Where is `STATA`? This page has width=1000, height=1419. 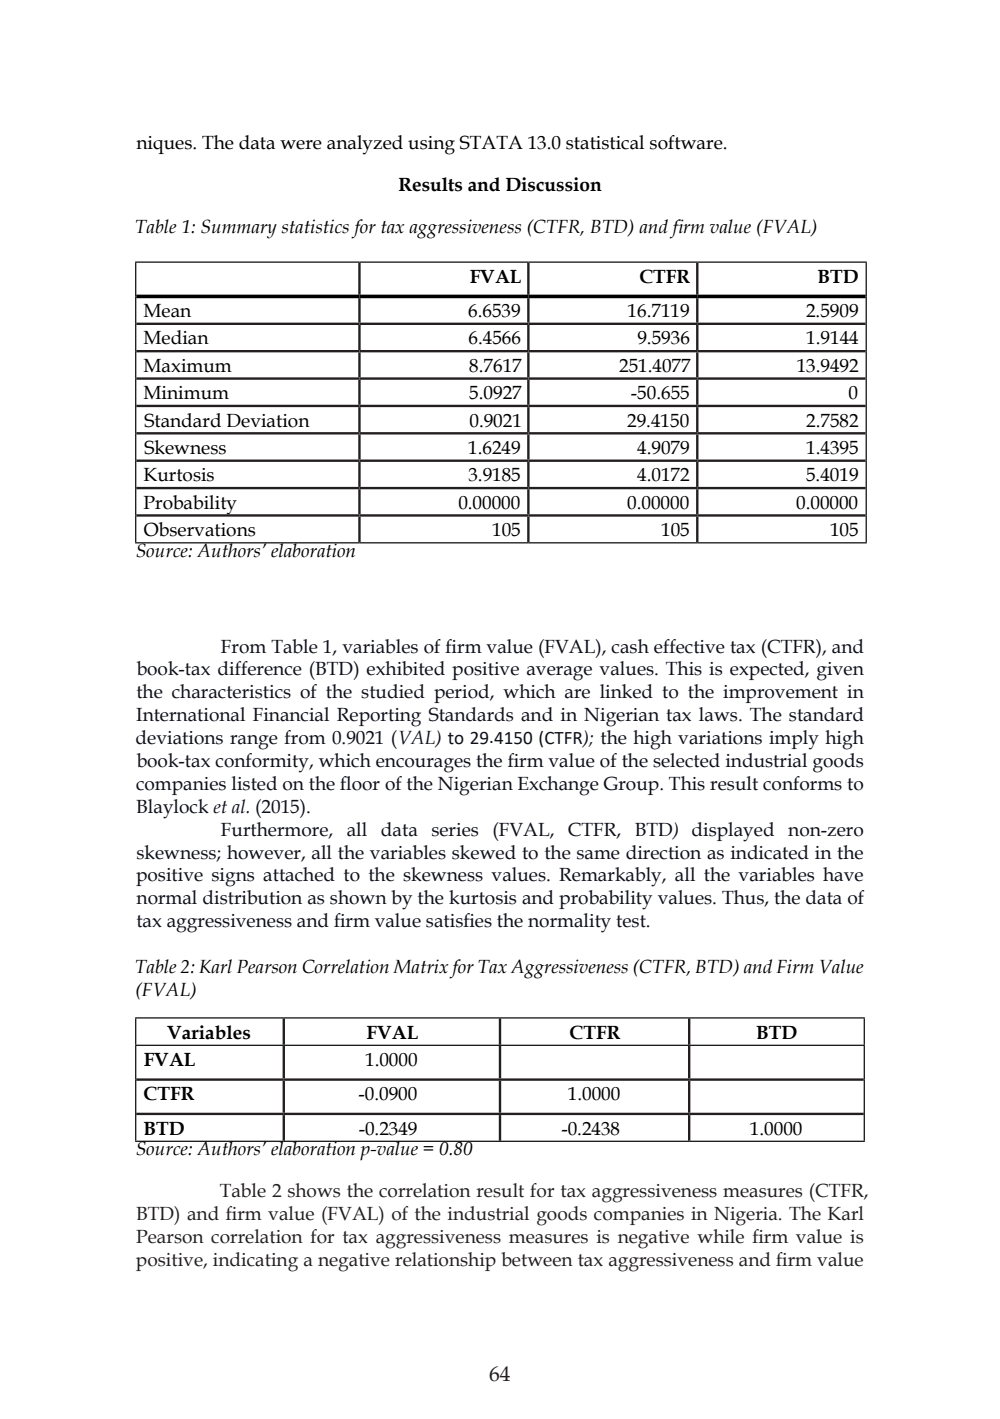 STATA is located at coordinates (491, 142).
